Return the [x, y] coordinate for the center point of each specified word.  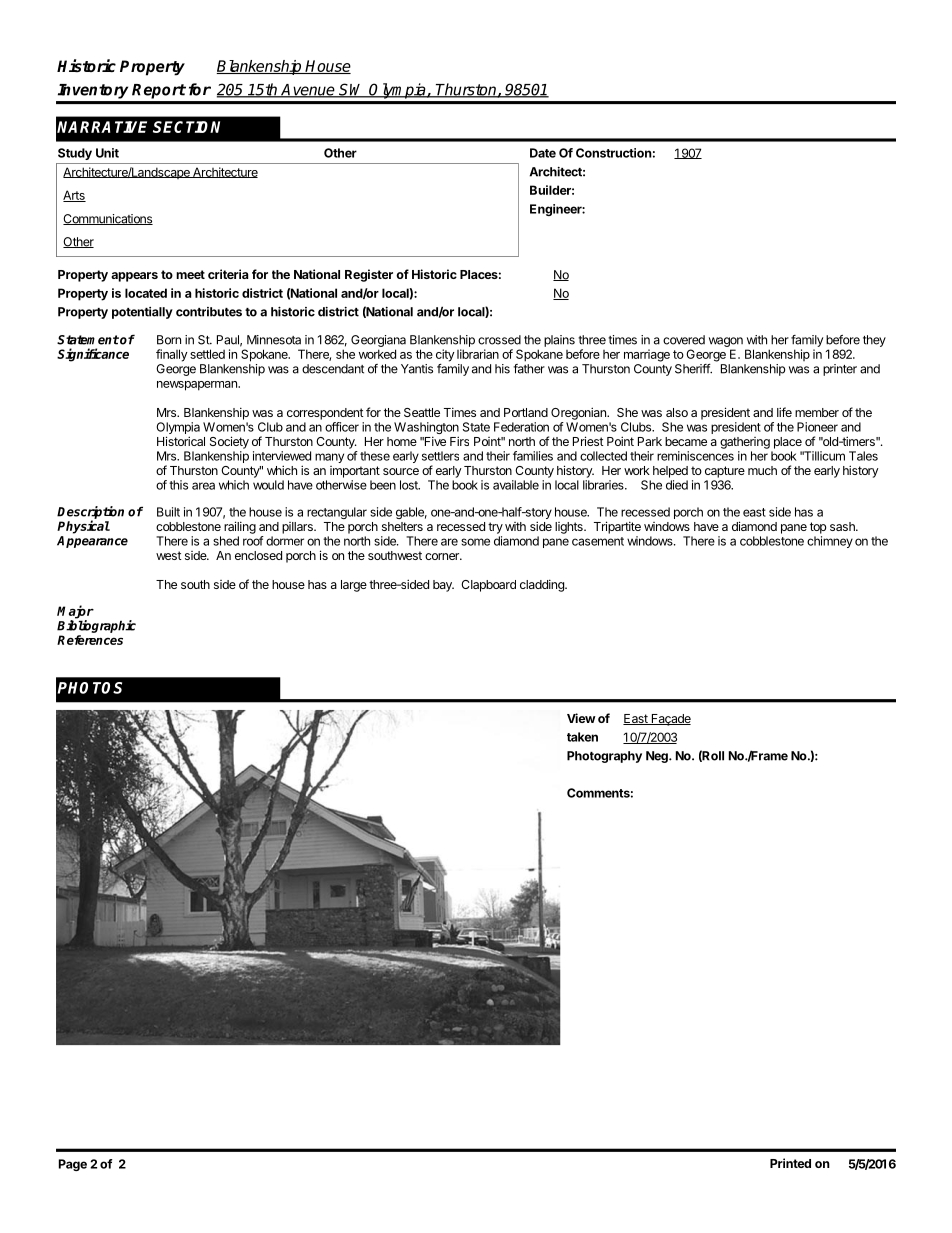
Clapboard [488, 586]
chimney [830, 542]
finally [172, 355]
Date [543, 153]
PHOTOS [90, 688]
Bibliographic [96, 626]
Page [73, 1165]
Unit [107, 153]
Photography [604, 757]
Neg [658, 757]
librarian [478, 354]
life [784, 412]
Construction [614, 153]
